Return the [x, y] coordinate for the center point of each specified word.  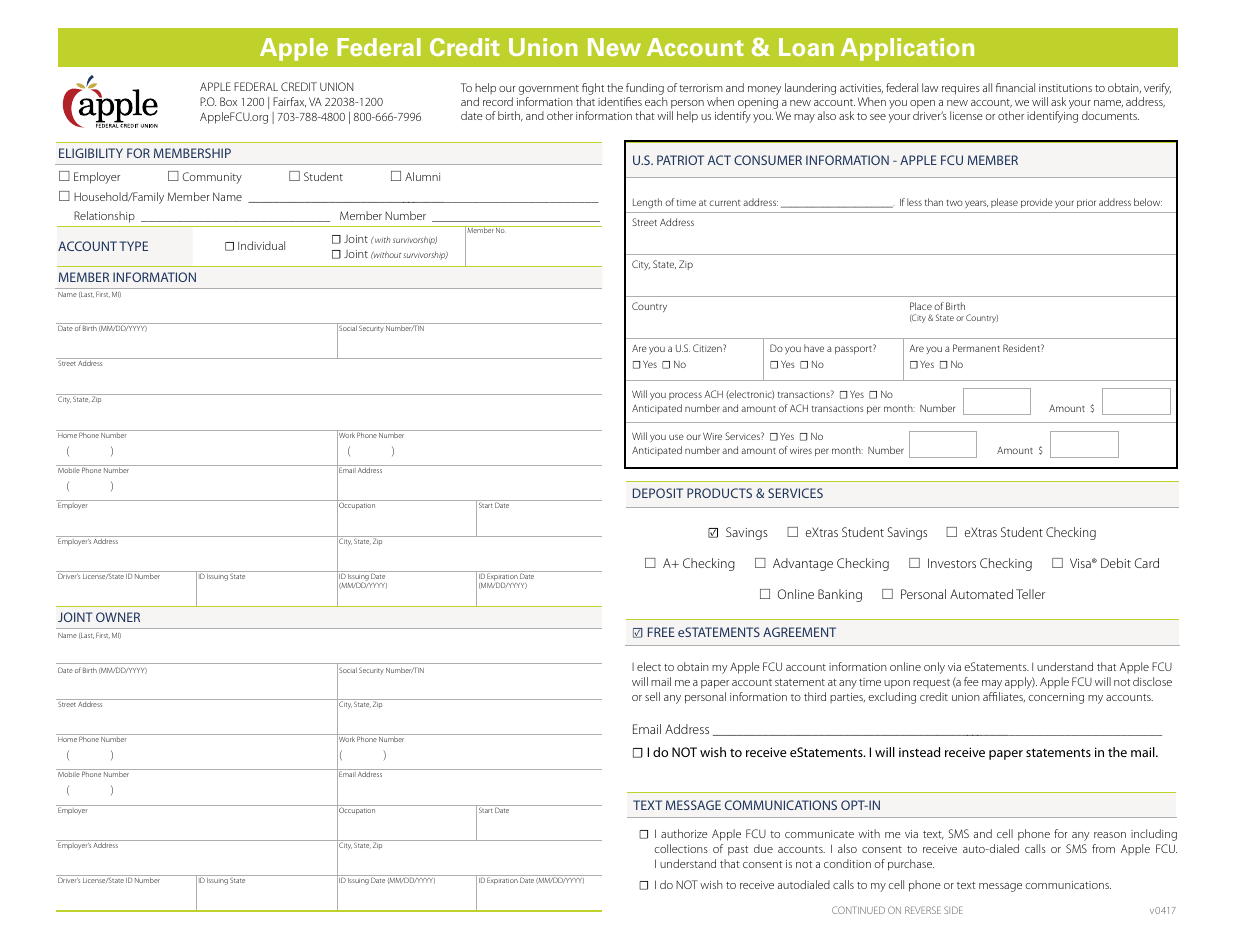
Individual [261, 245]
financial [1015, 87]
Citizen [708, 348]
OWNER [118, 617]
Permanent [976, 348]
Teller [1030, 594]
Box [228, 101]
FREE [661, 632]
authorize [684, 833]
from [1103, 848]
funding [645, 89]
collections [681, 848]
